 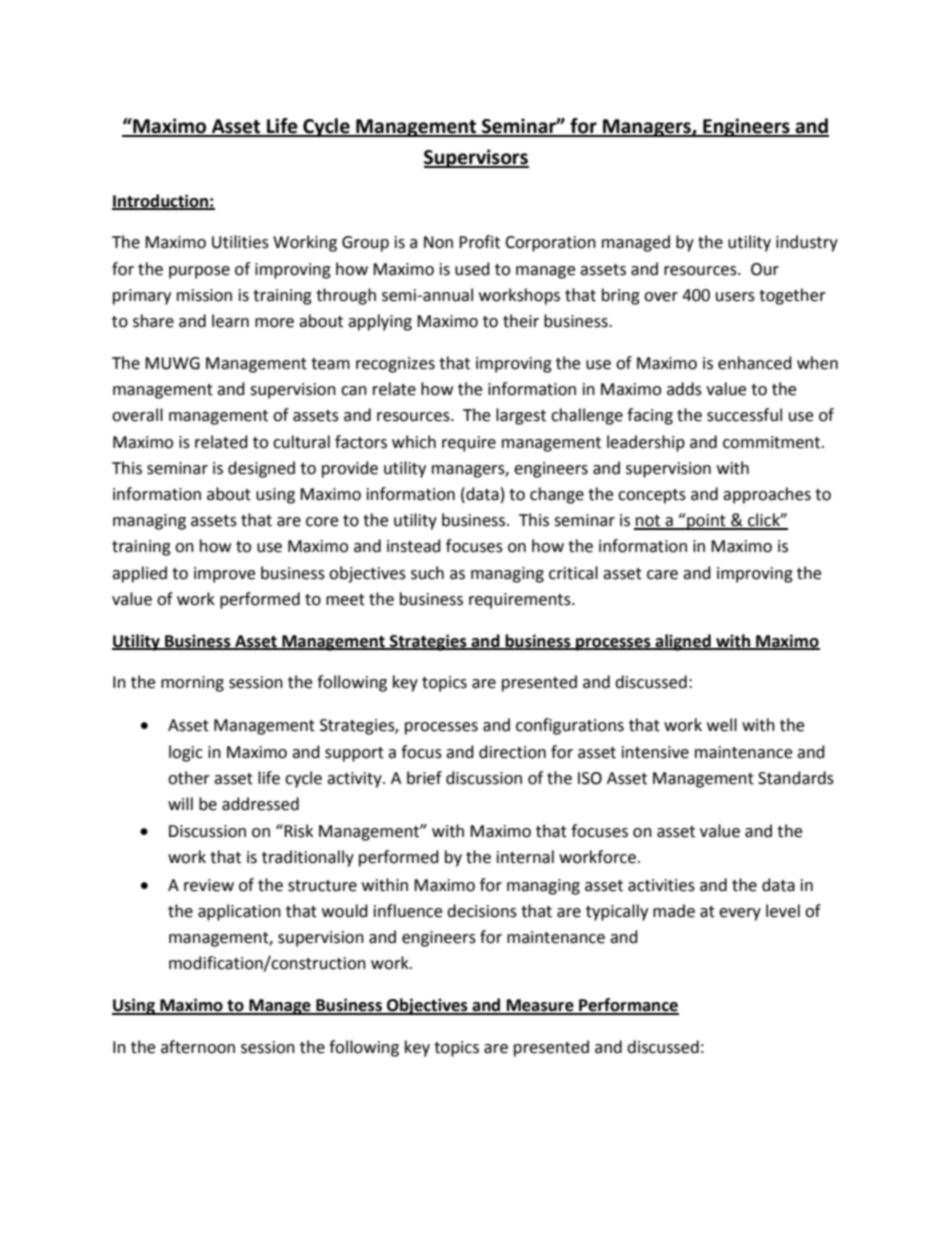 What do you see at coordinates (807, 243) in the screenshot?
I see `industry` at bounding box center [807, 243].
